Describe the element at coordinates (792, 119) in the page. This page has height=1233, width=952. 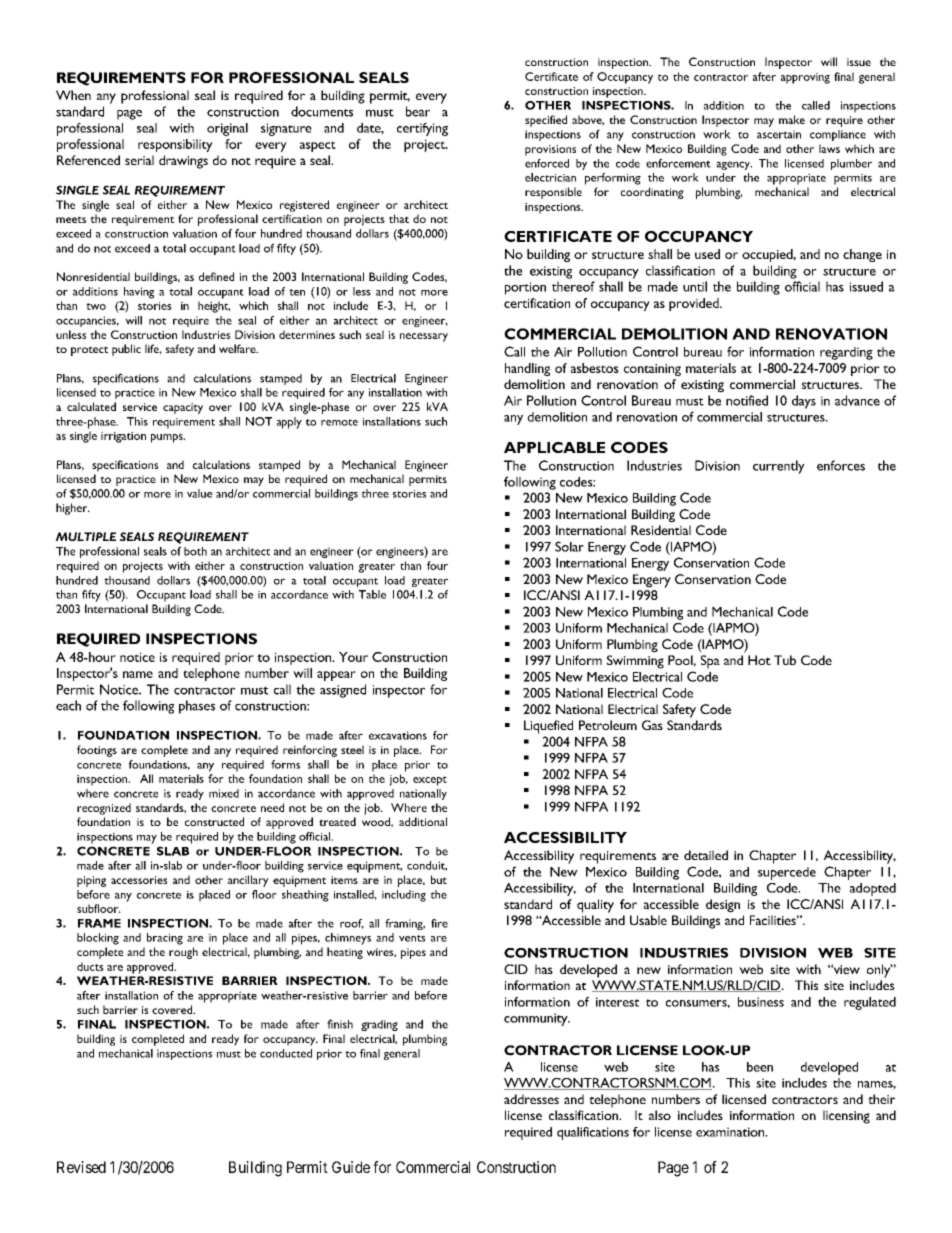
I see `make` at that location.
